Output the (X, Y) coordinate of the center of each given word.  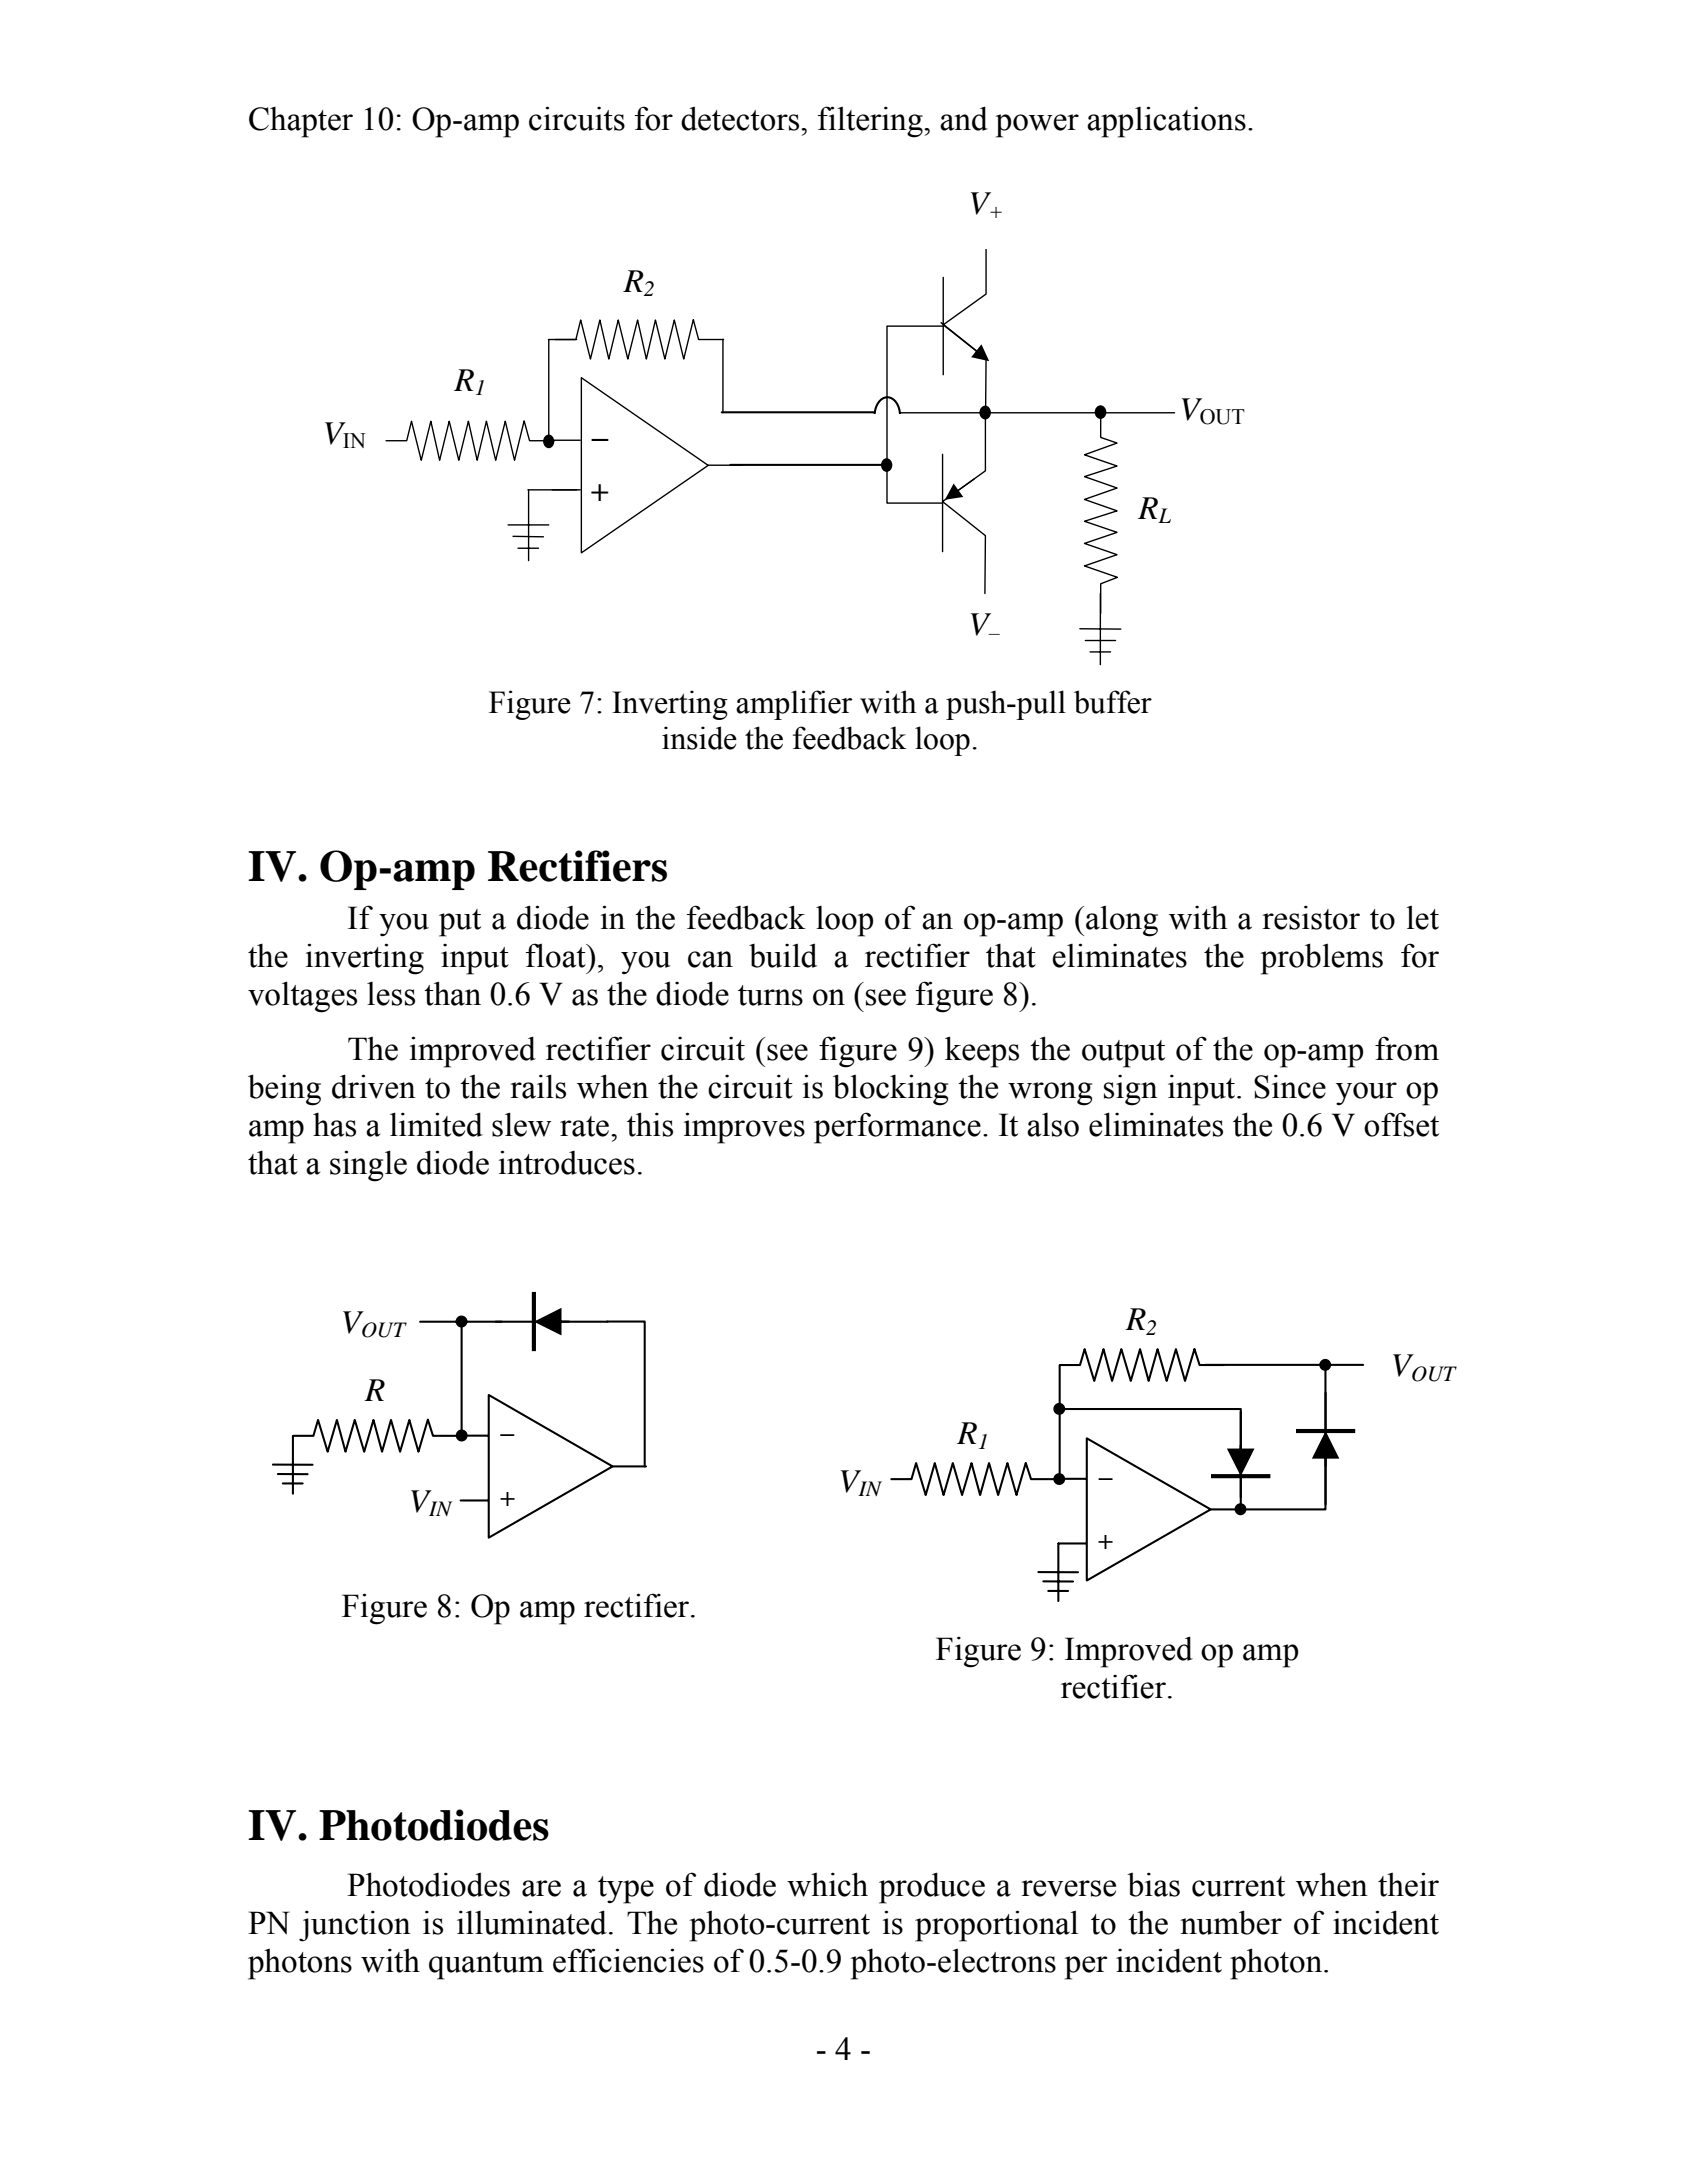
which (827, 1884)
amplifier (794, 705)
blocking (890, 1090)
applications (1166, 122)
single (368, 1166)
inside (699, 738)
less (391, 994)
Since (1290, 1086)
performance (897, 1128)
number (1231, 1922)
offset (1401, 1124)
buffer (1113, 702)
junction (355, 1926)
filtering (871, 122)
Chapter (301, 122)
